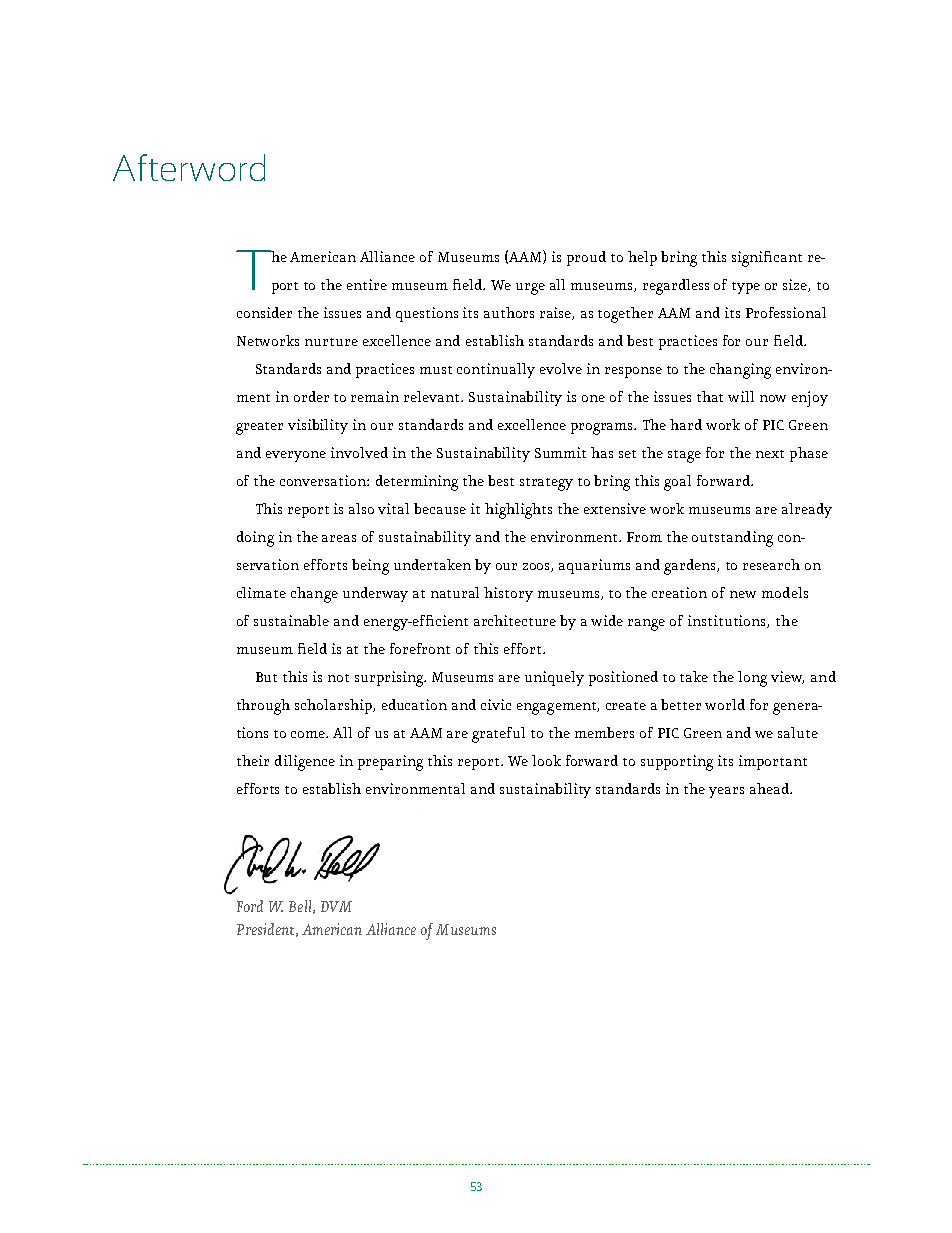 This screenshot has height=1233, width=952. What do you see at coordinates (296, 456) in the screenshot?
I see `everyone` at bounding box center [296, 456].
